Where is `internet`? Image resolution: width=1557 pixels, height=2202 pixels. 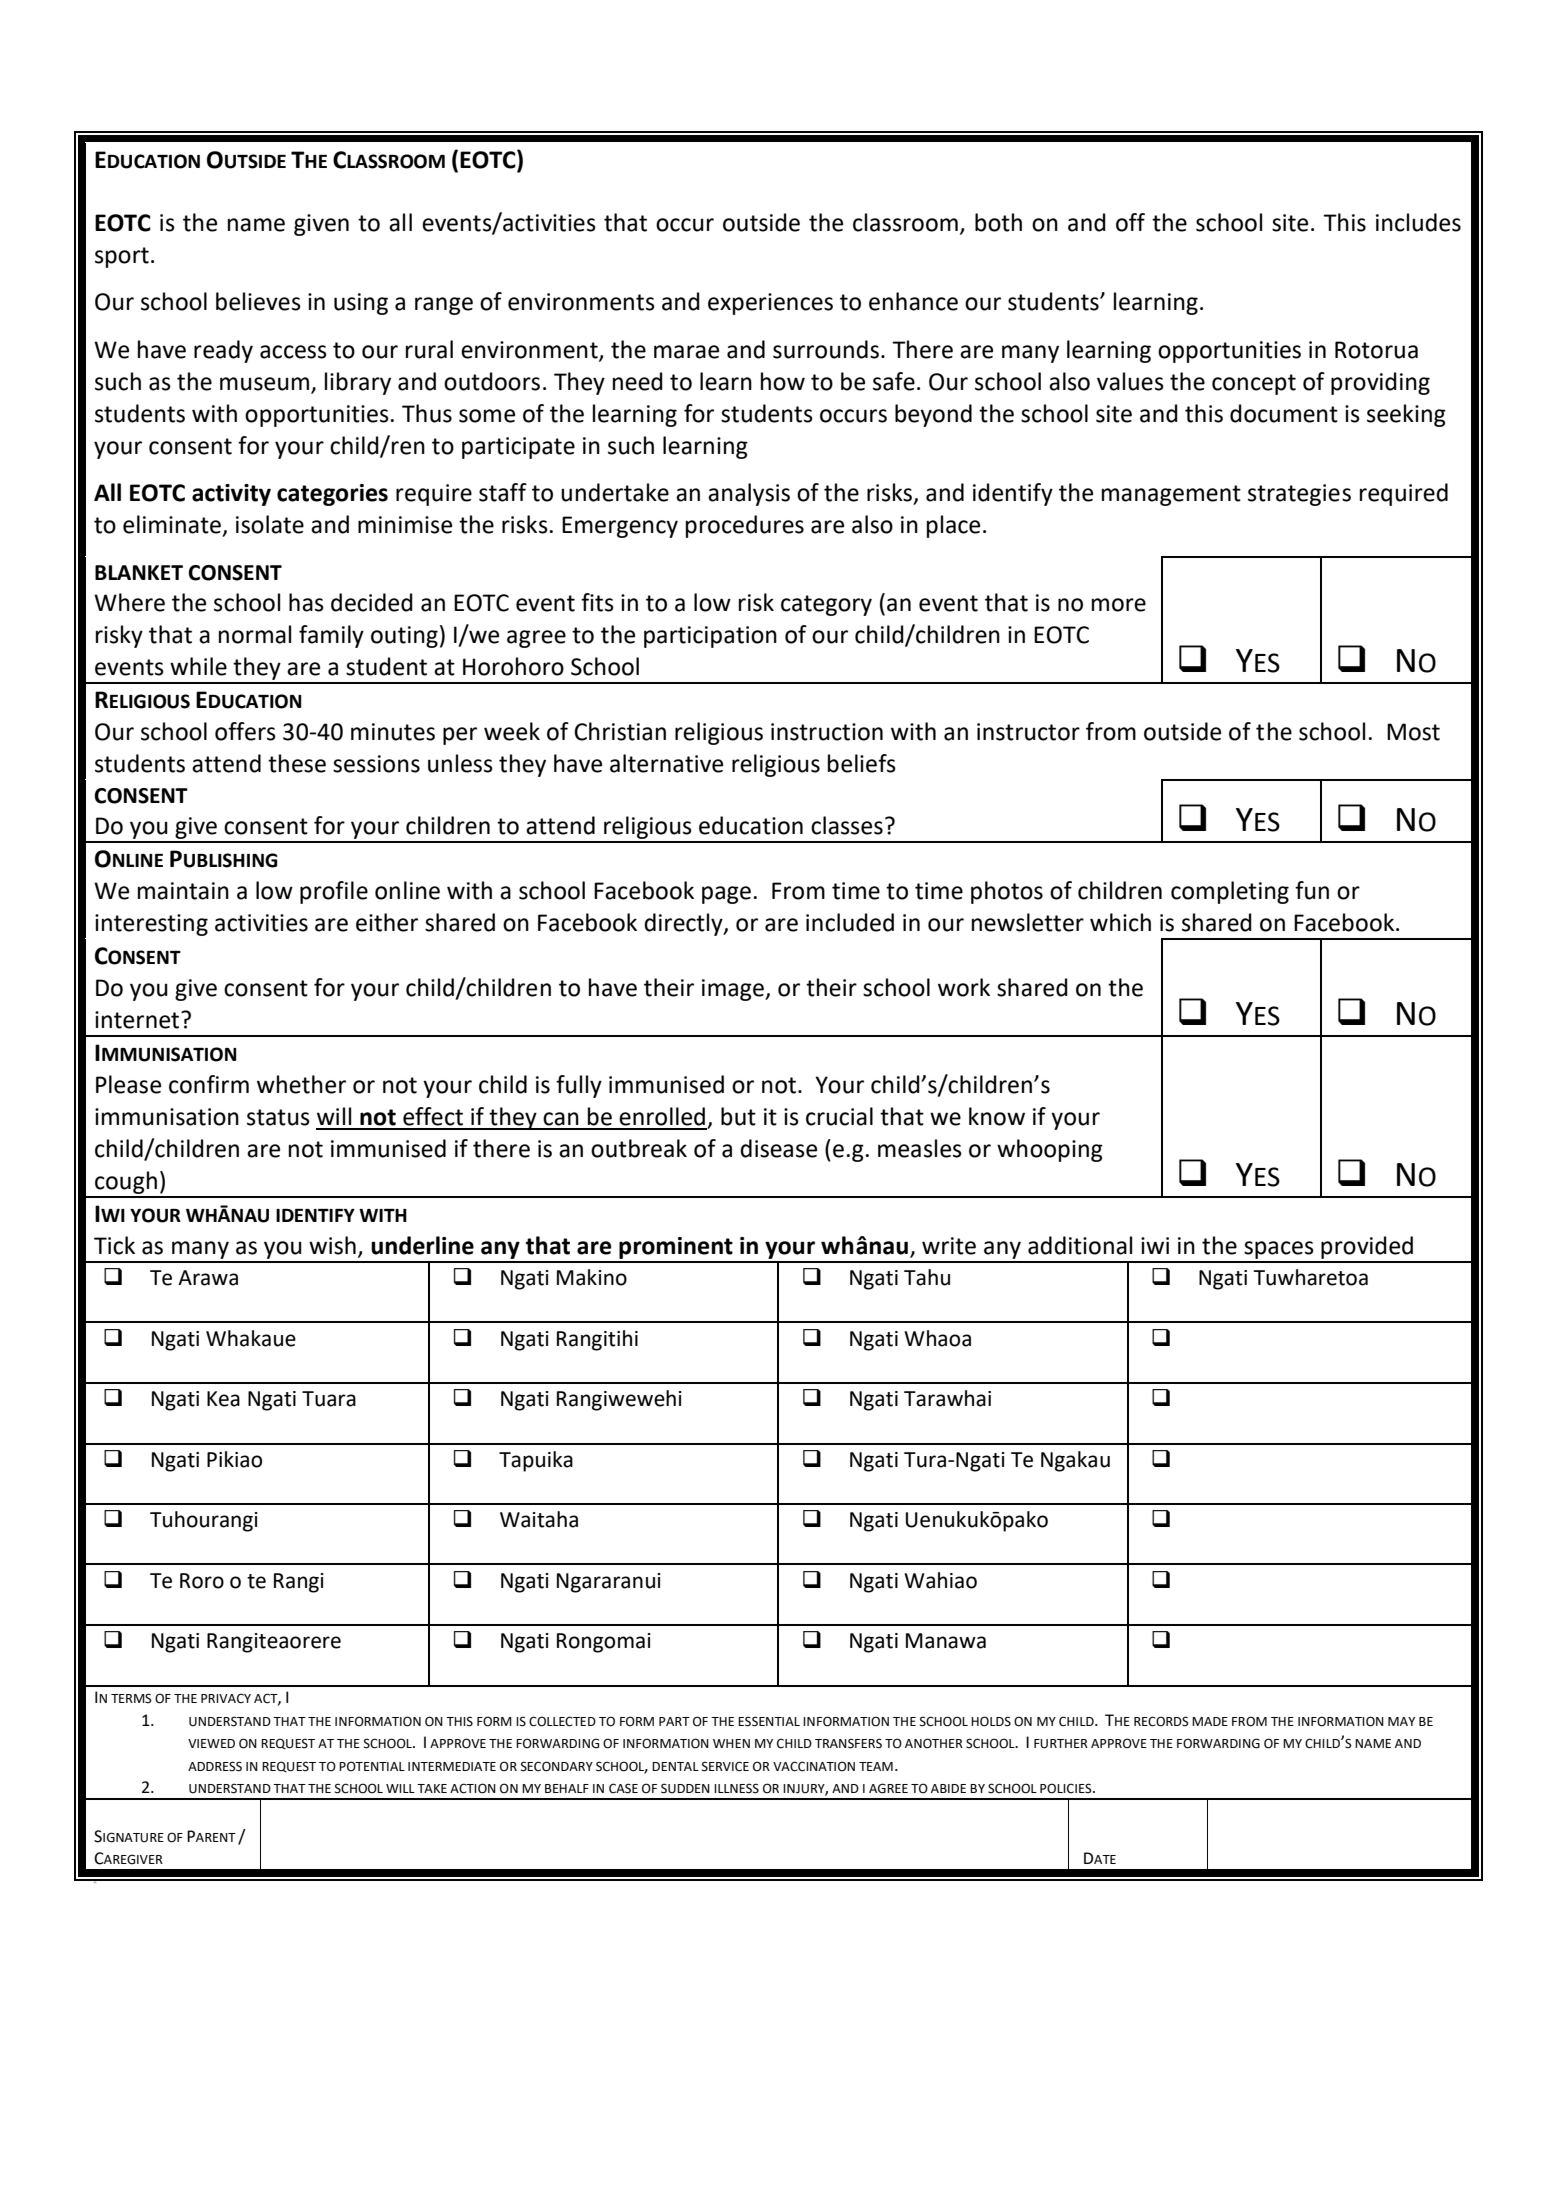
internet is located at coordinates (138, 1020).
